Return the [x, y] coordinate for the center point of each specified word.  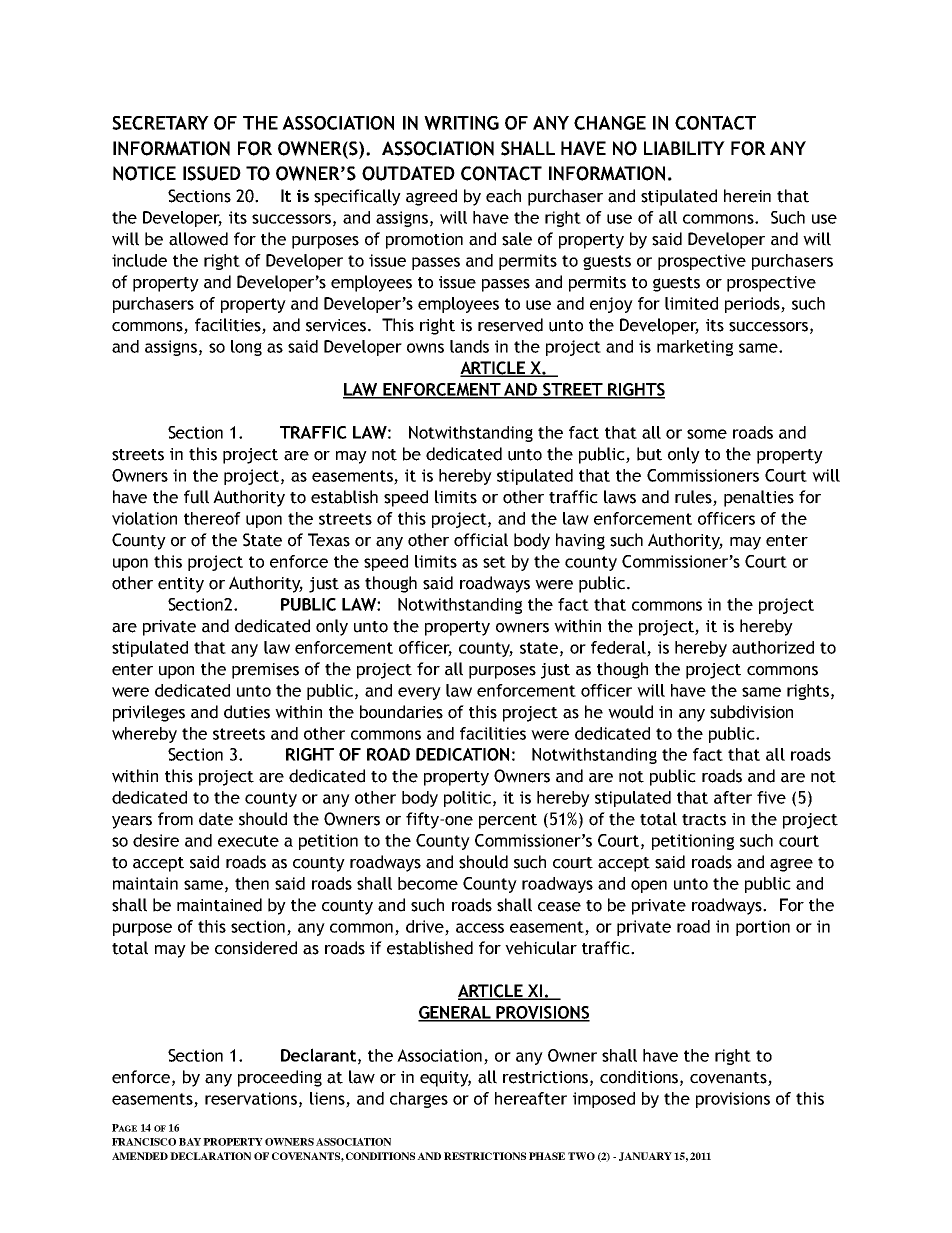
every [419, 693]
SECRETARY [160, 123]
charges [419, 1100]
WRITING [461, 123]
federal [619, 648]
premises [265, 671]
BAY [190, 1142]
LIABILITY [684, 148]
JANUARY [645, 1156]
